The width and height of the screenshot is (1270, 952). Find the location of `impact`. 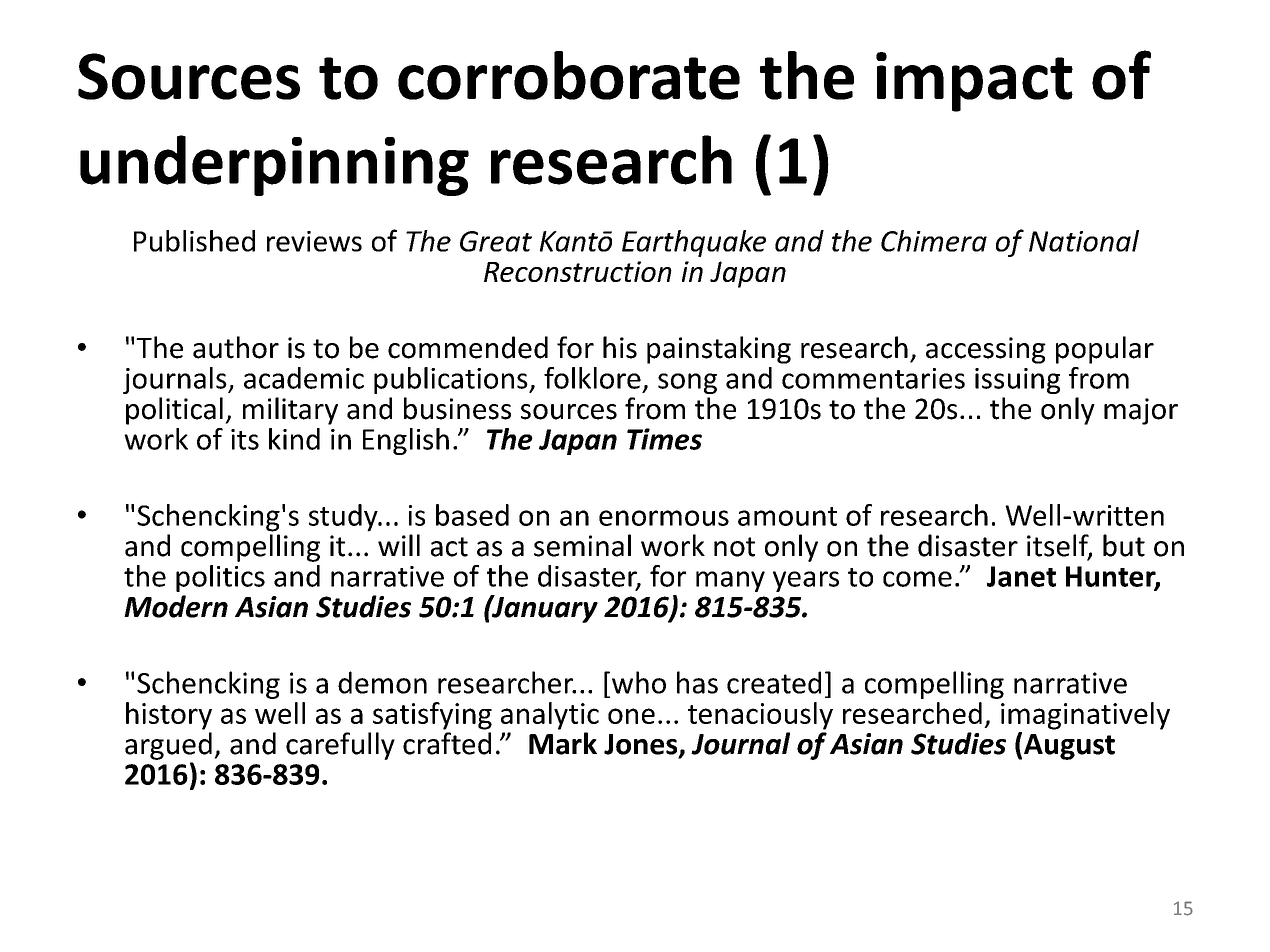

impact is located at coordinates (974, 82).
